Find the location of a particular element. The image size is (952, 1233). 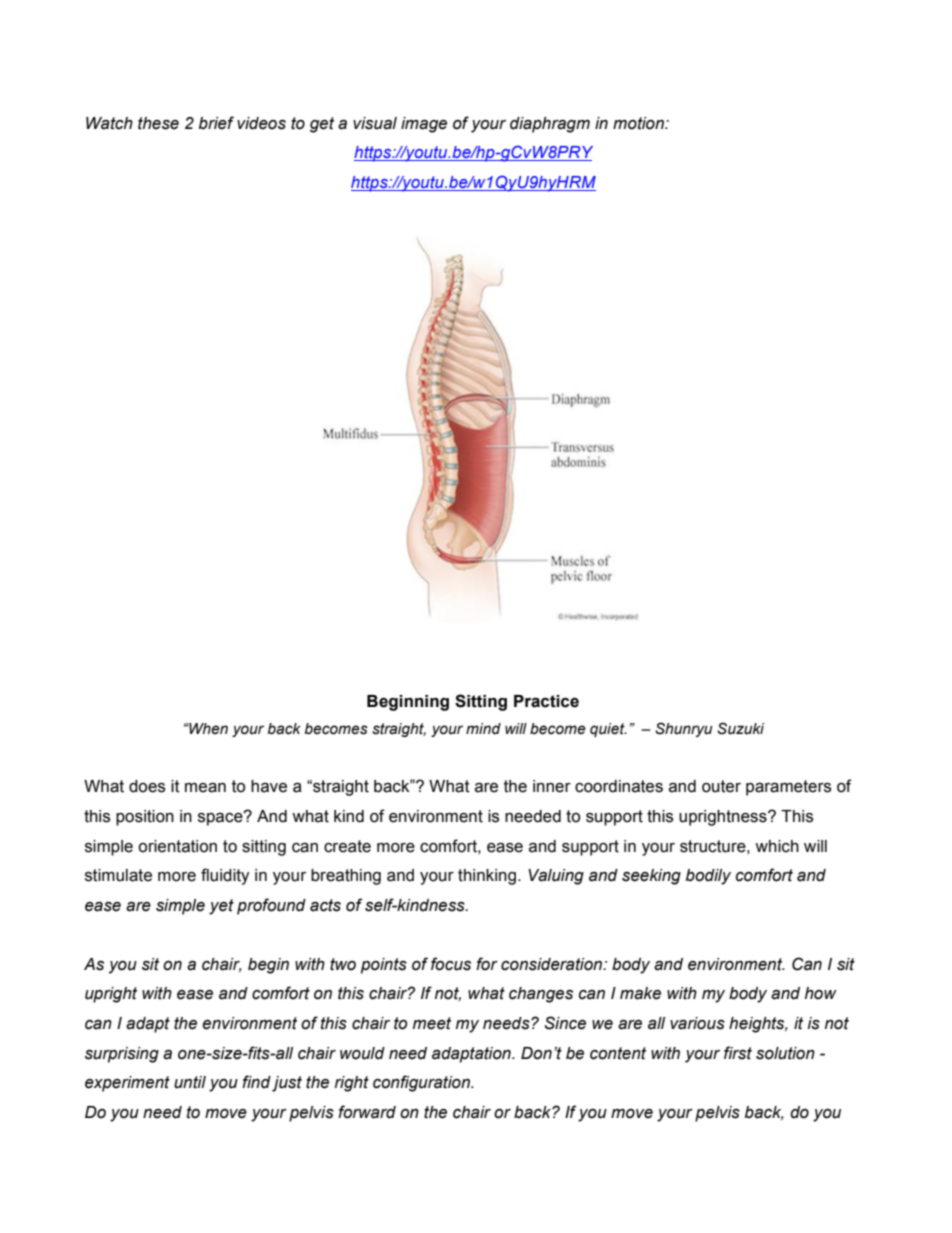

does is located at coordinates (147, 786).
